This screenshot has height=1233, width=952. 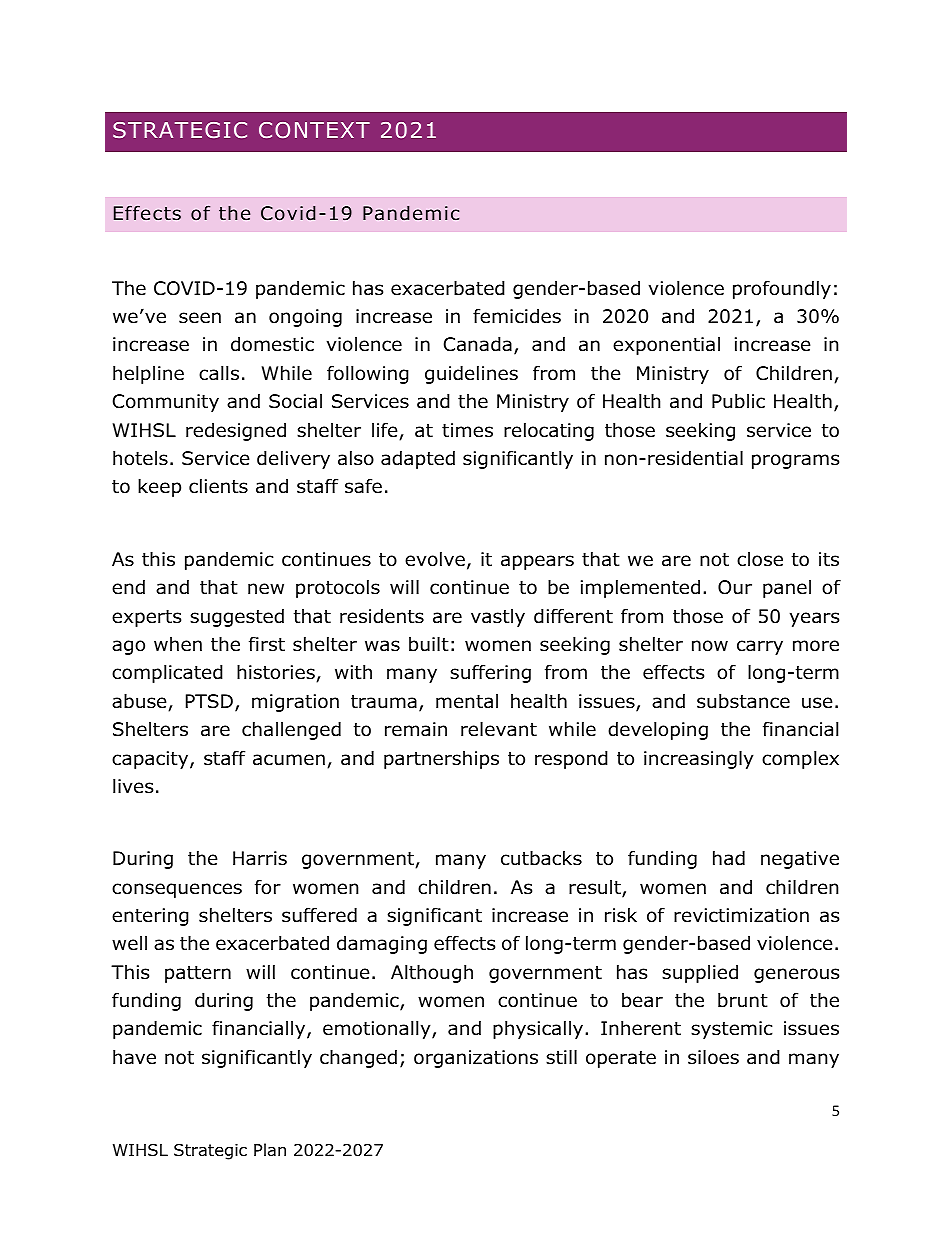 I want to click on Plan, so click(x=270, y=1150).
